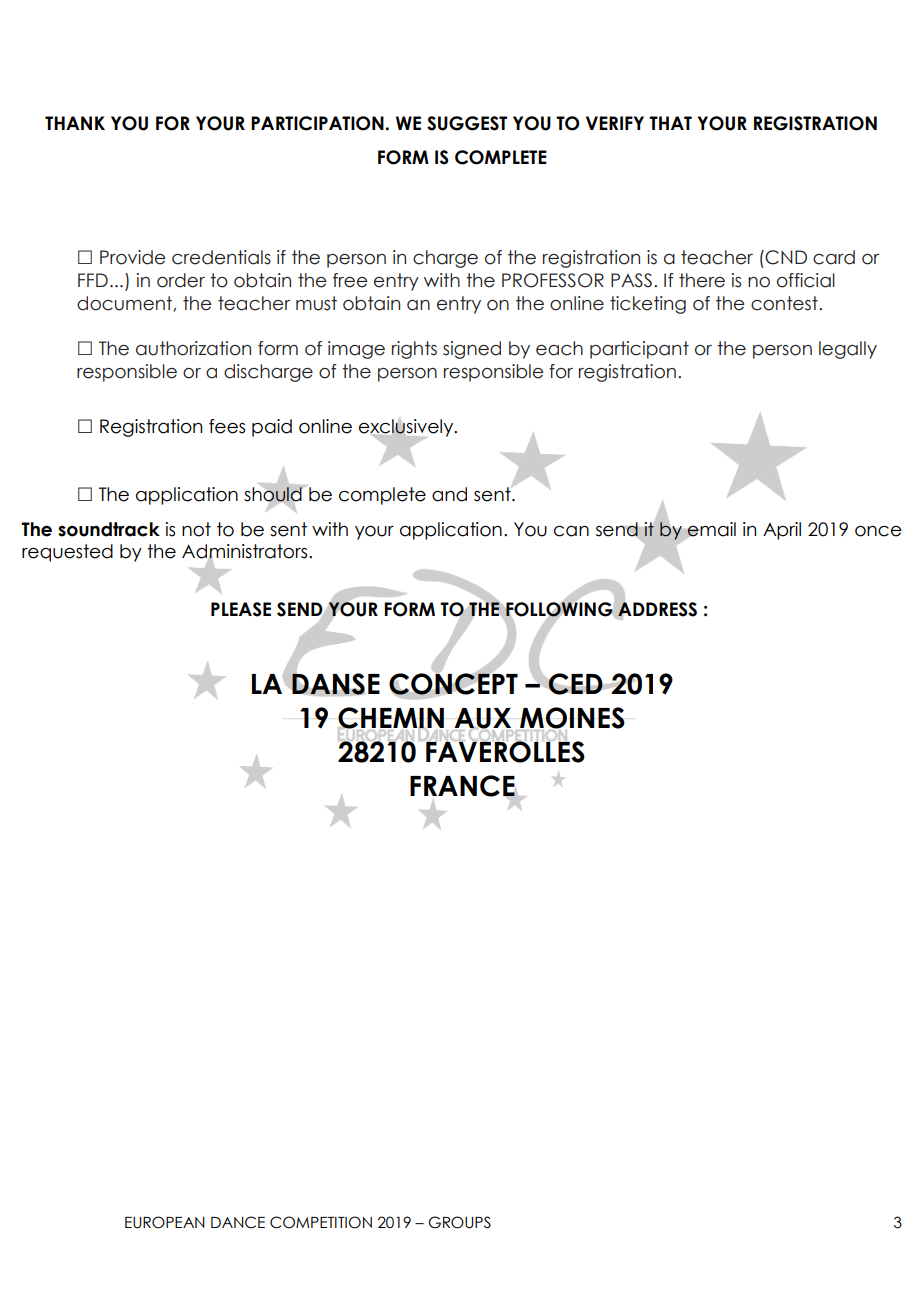 The height and width of the document is (1308, 924). I want to click on April, so click(782, 531).
